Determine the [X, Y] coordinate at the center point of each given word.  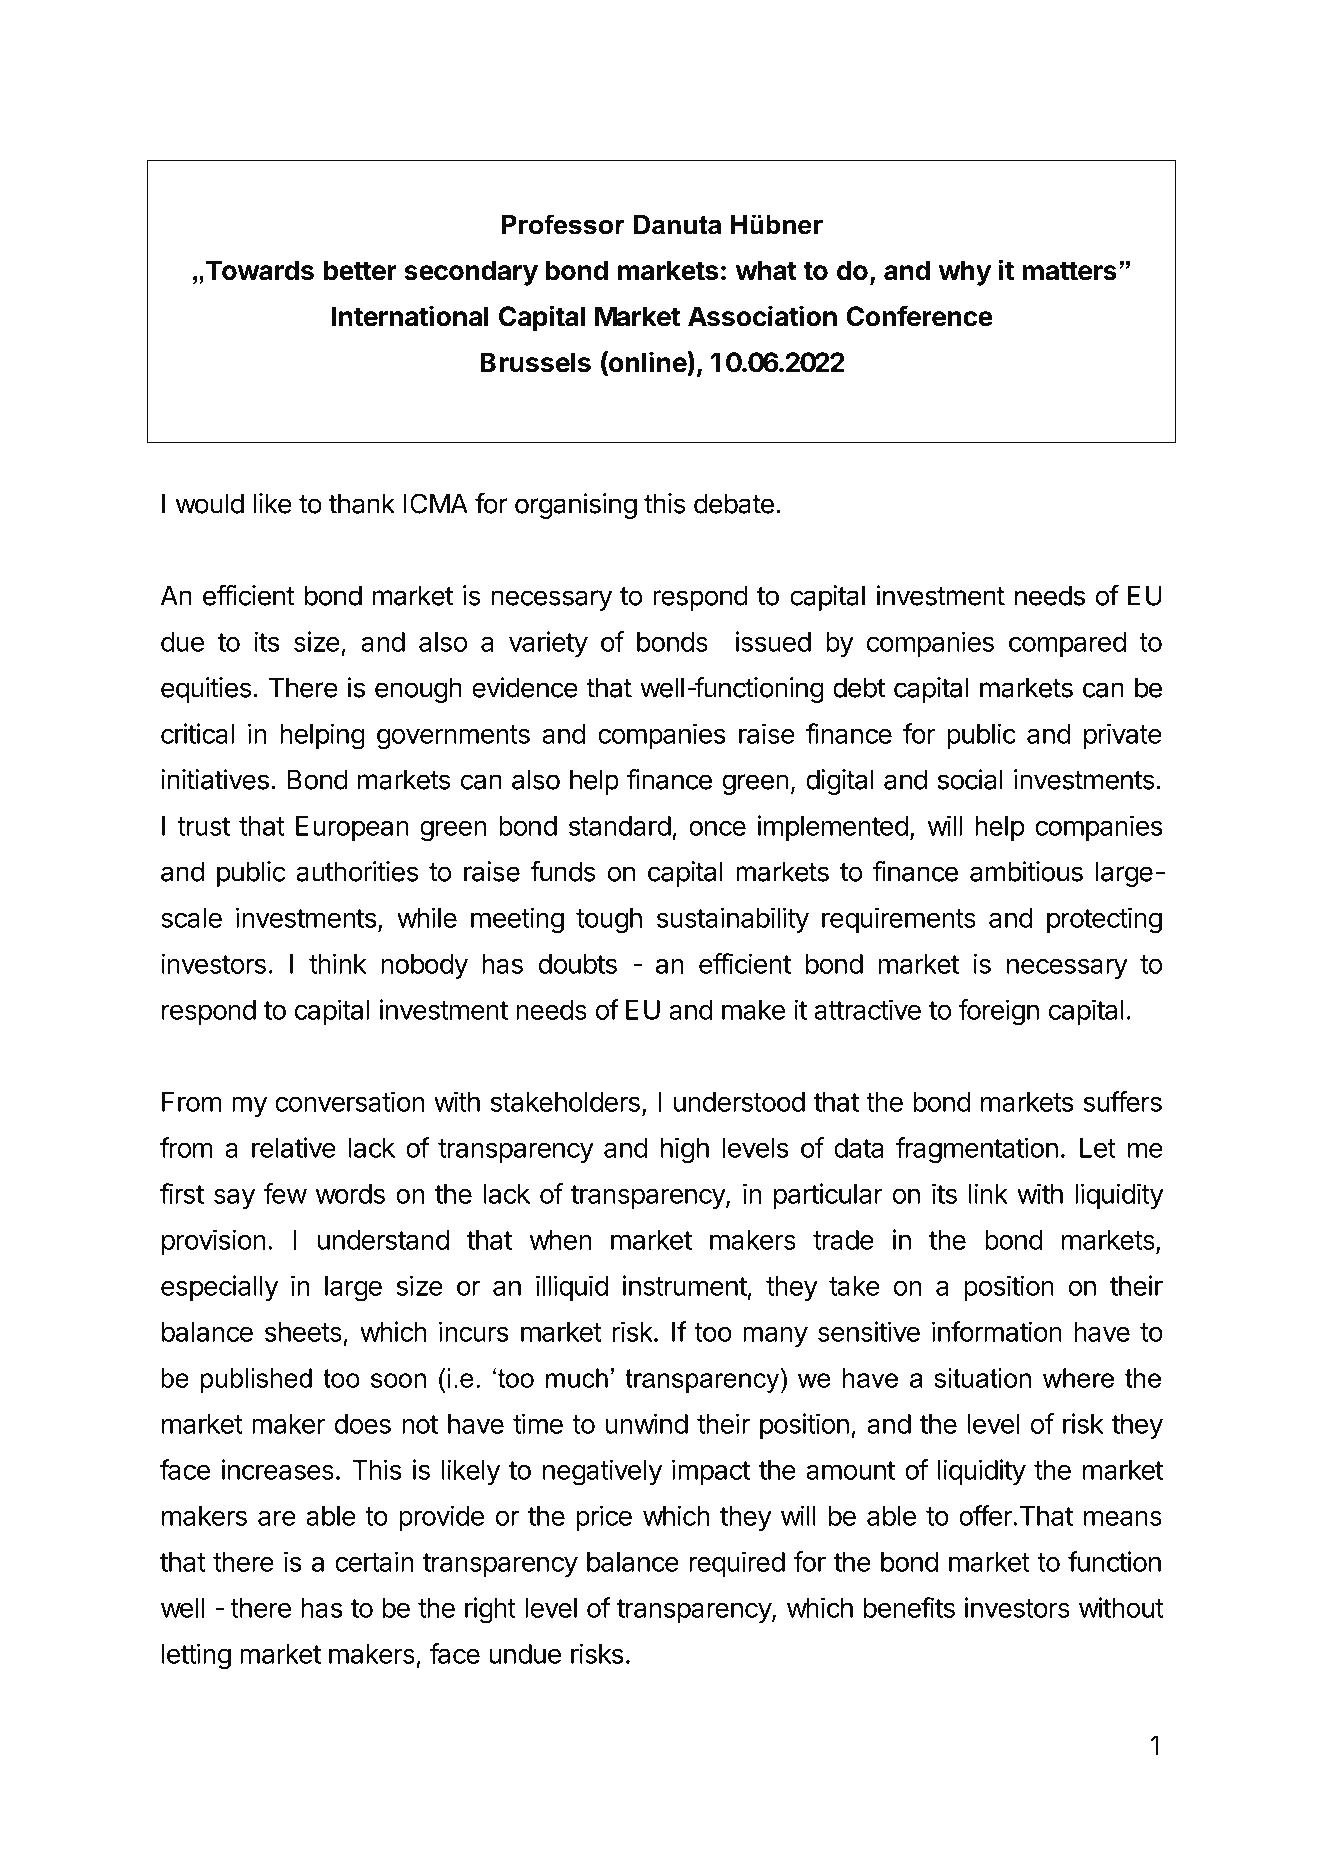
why [965, 273]
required [737, 1564]
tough [609, 921]
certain [374, 1561]
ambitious [1026, 871]
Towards [258, 270]
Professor [563, 224]
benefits [909, 1607]
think [337, 963]
